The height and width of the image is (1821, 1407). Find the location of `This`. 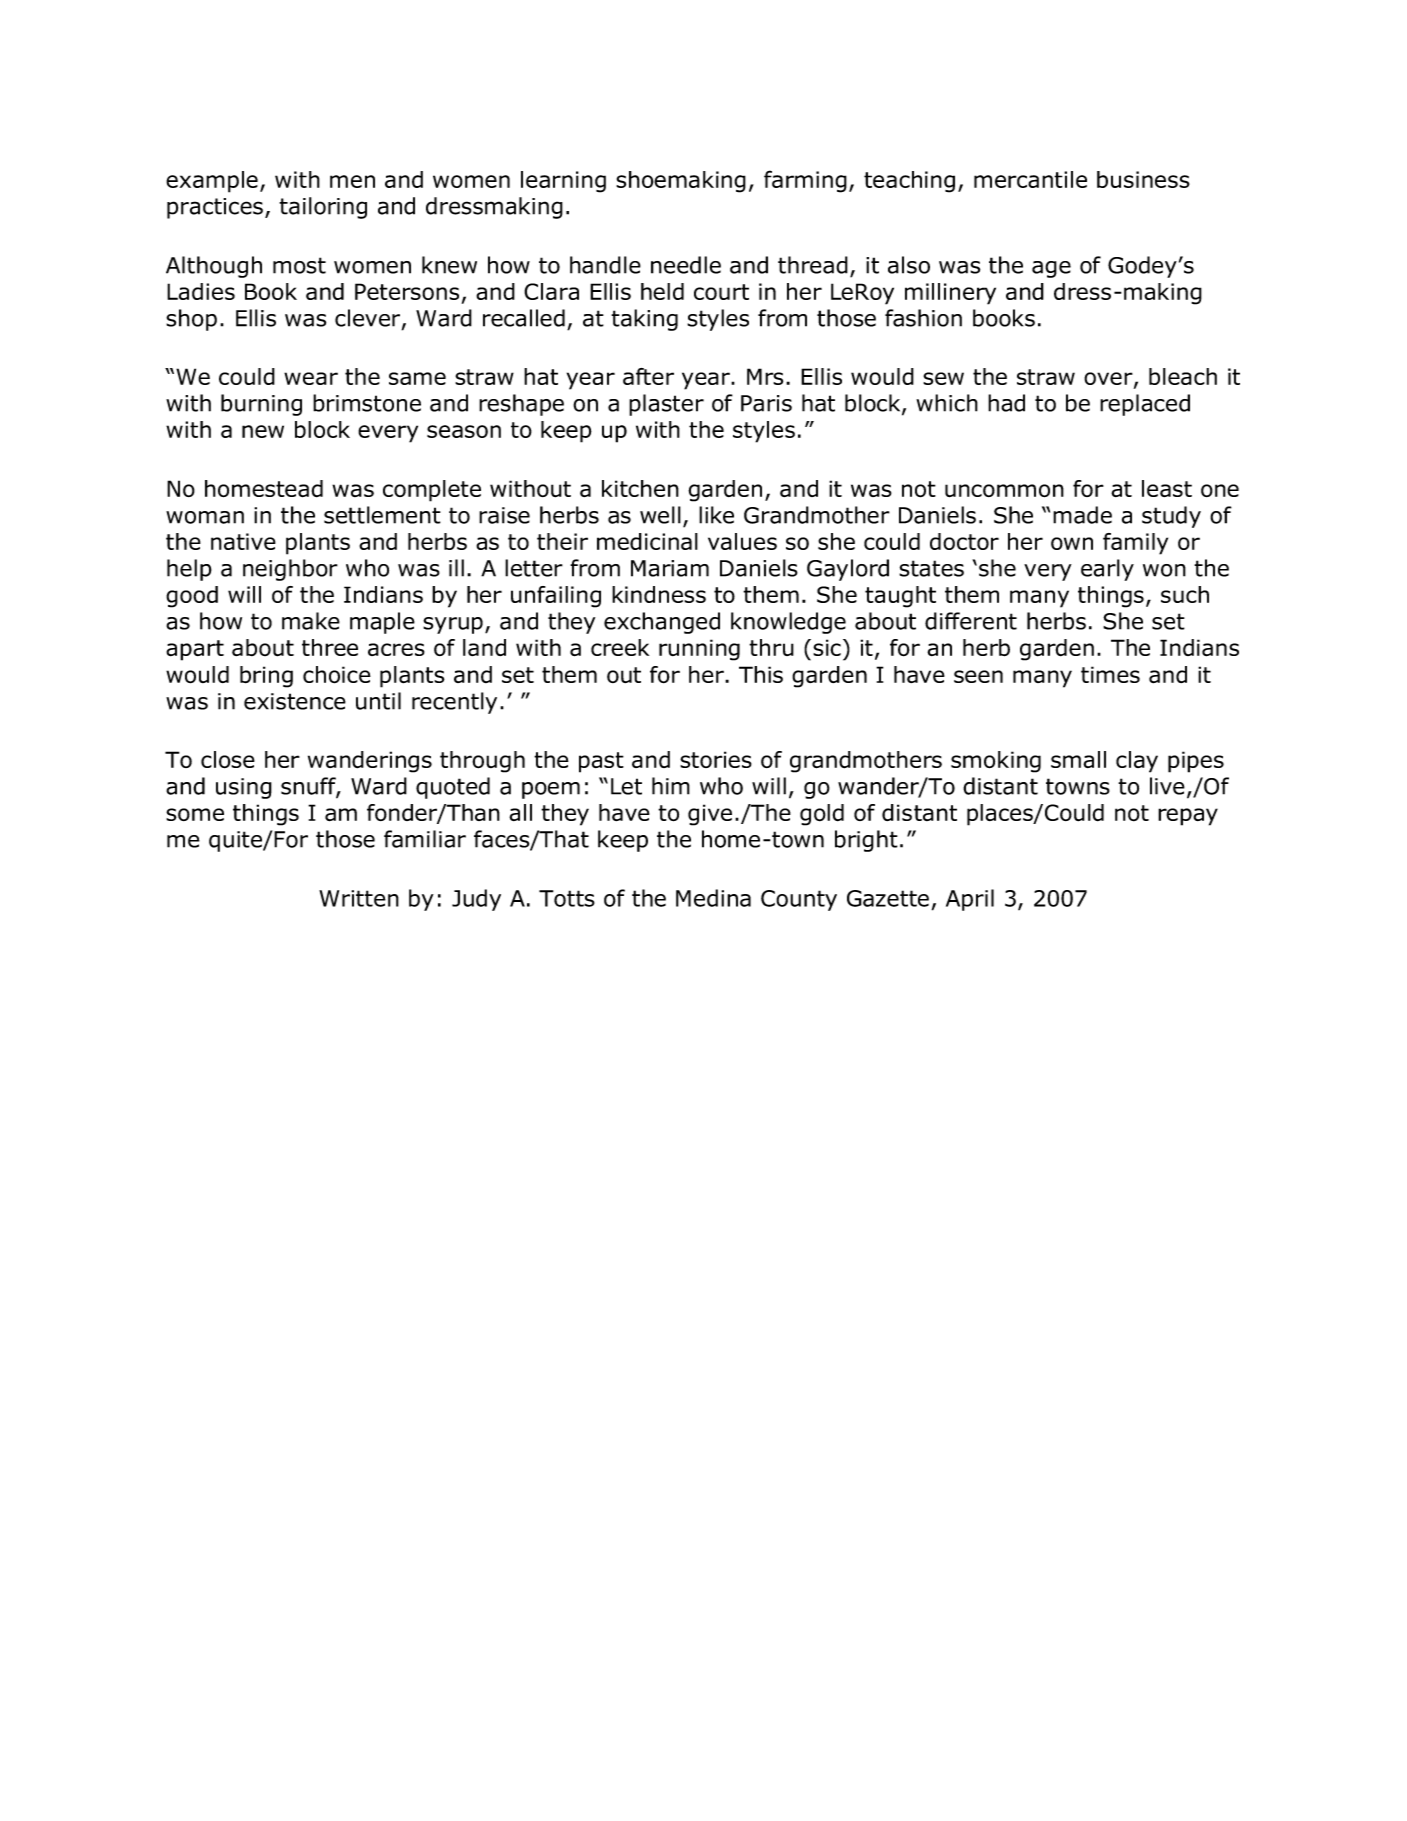

This is located at coordinates (761, 674).
